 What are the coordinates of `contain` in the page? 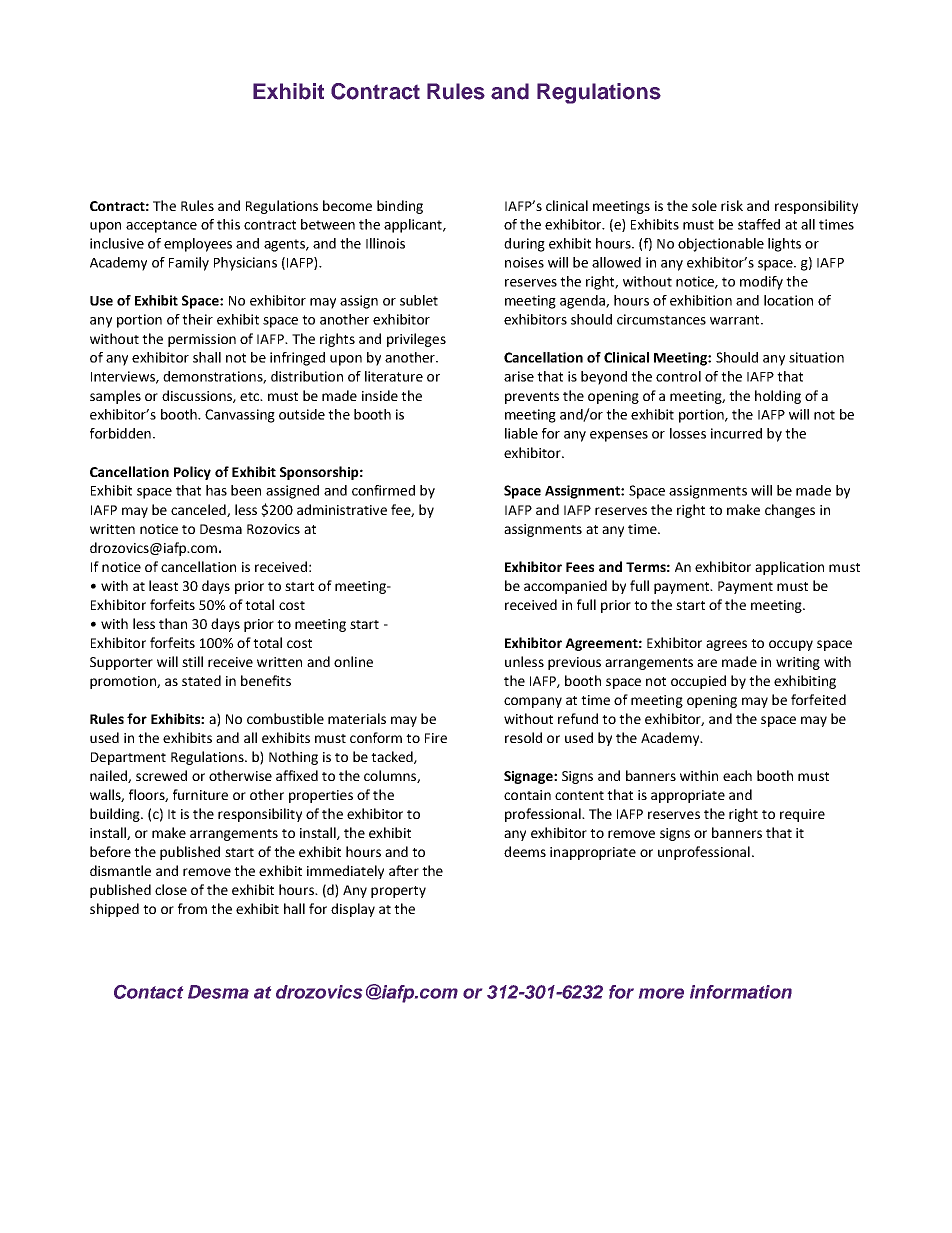 It's located at (527, 795).
